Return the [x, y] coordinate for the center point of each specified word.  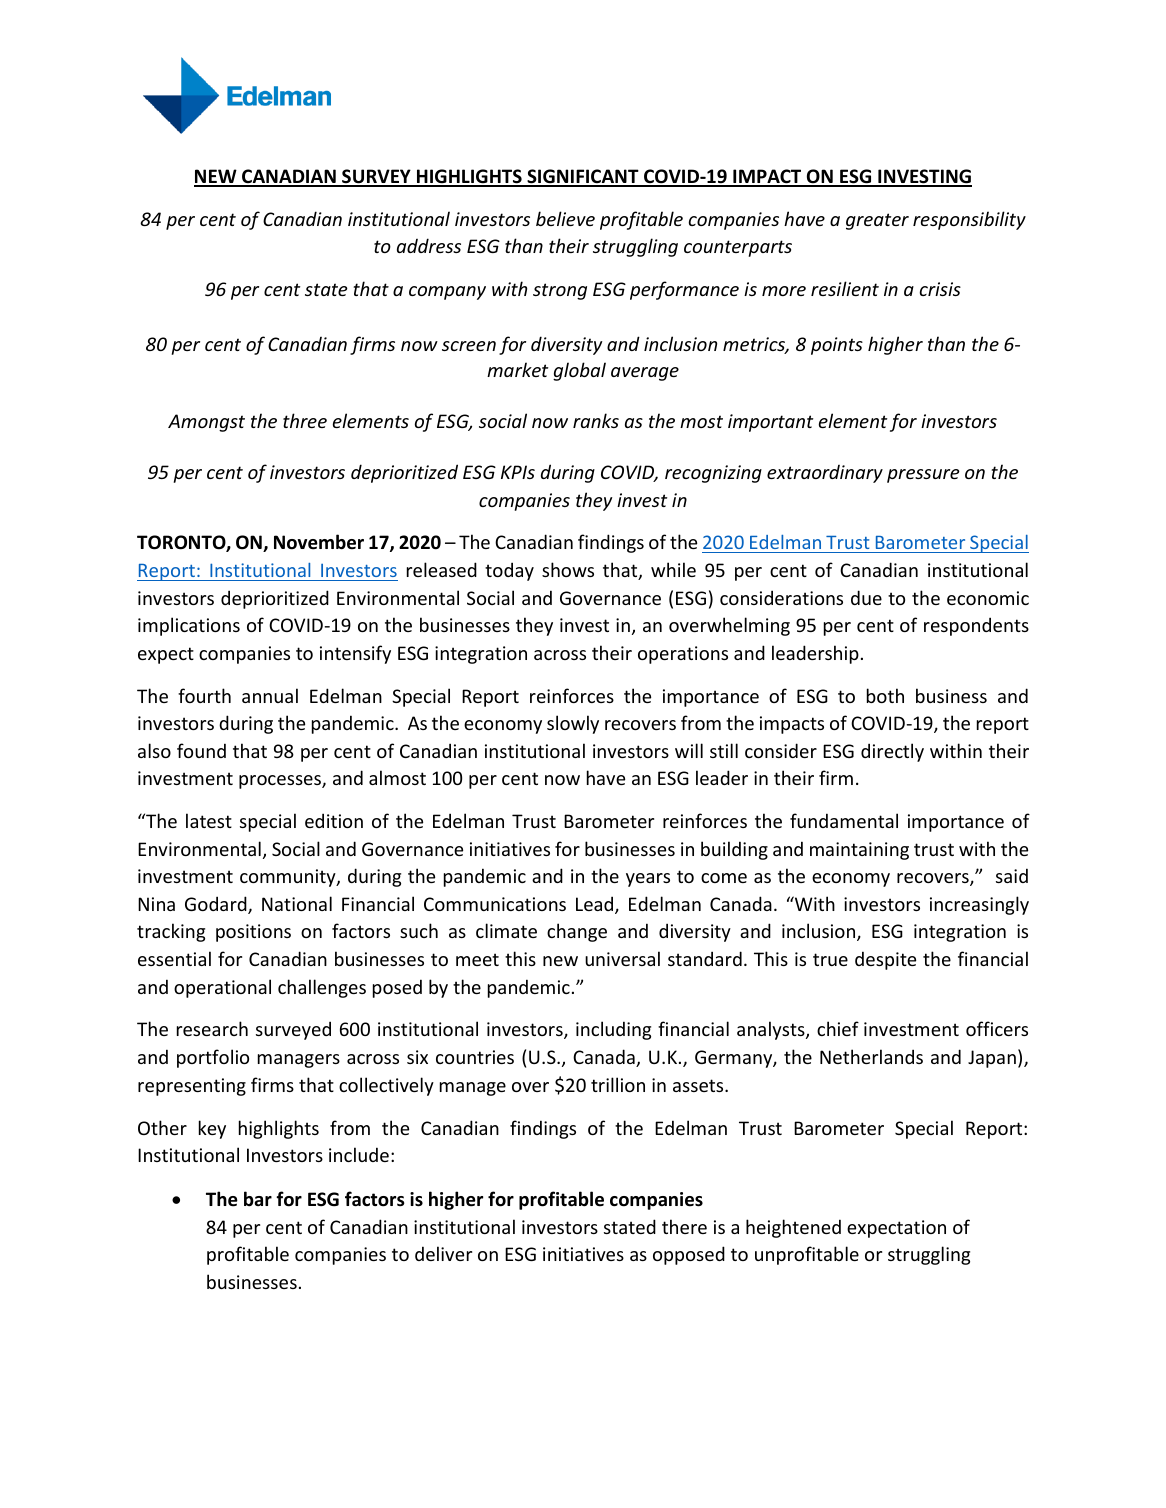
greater [877, 221]
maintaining [859, 851]
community [289, 878]
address [429, 245]
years [648, 880]
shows [568, 569]
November [319, 542]
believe [565, 218]
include [359, 1154]
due [866, 597]
